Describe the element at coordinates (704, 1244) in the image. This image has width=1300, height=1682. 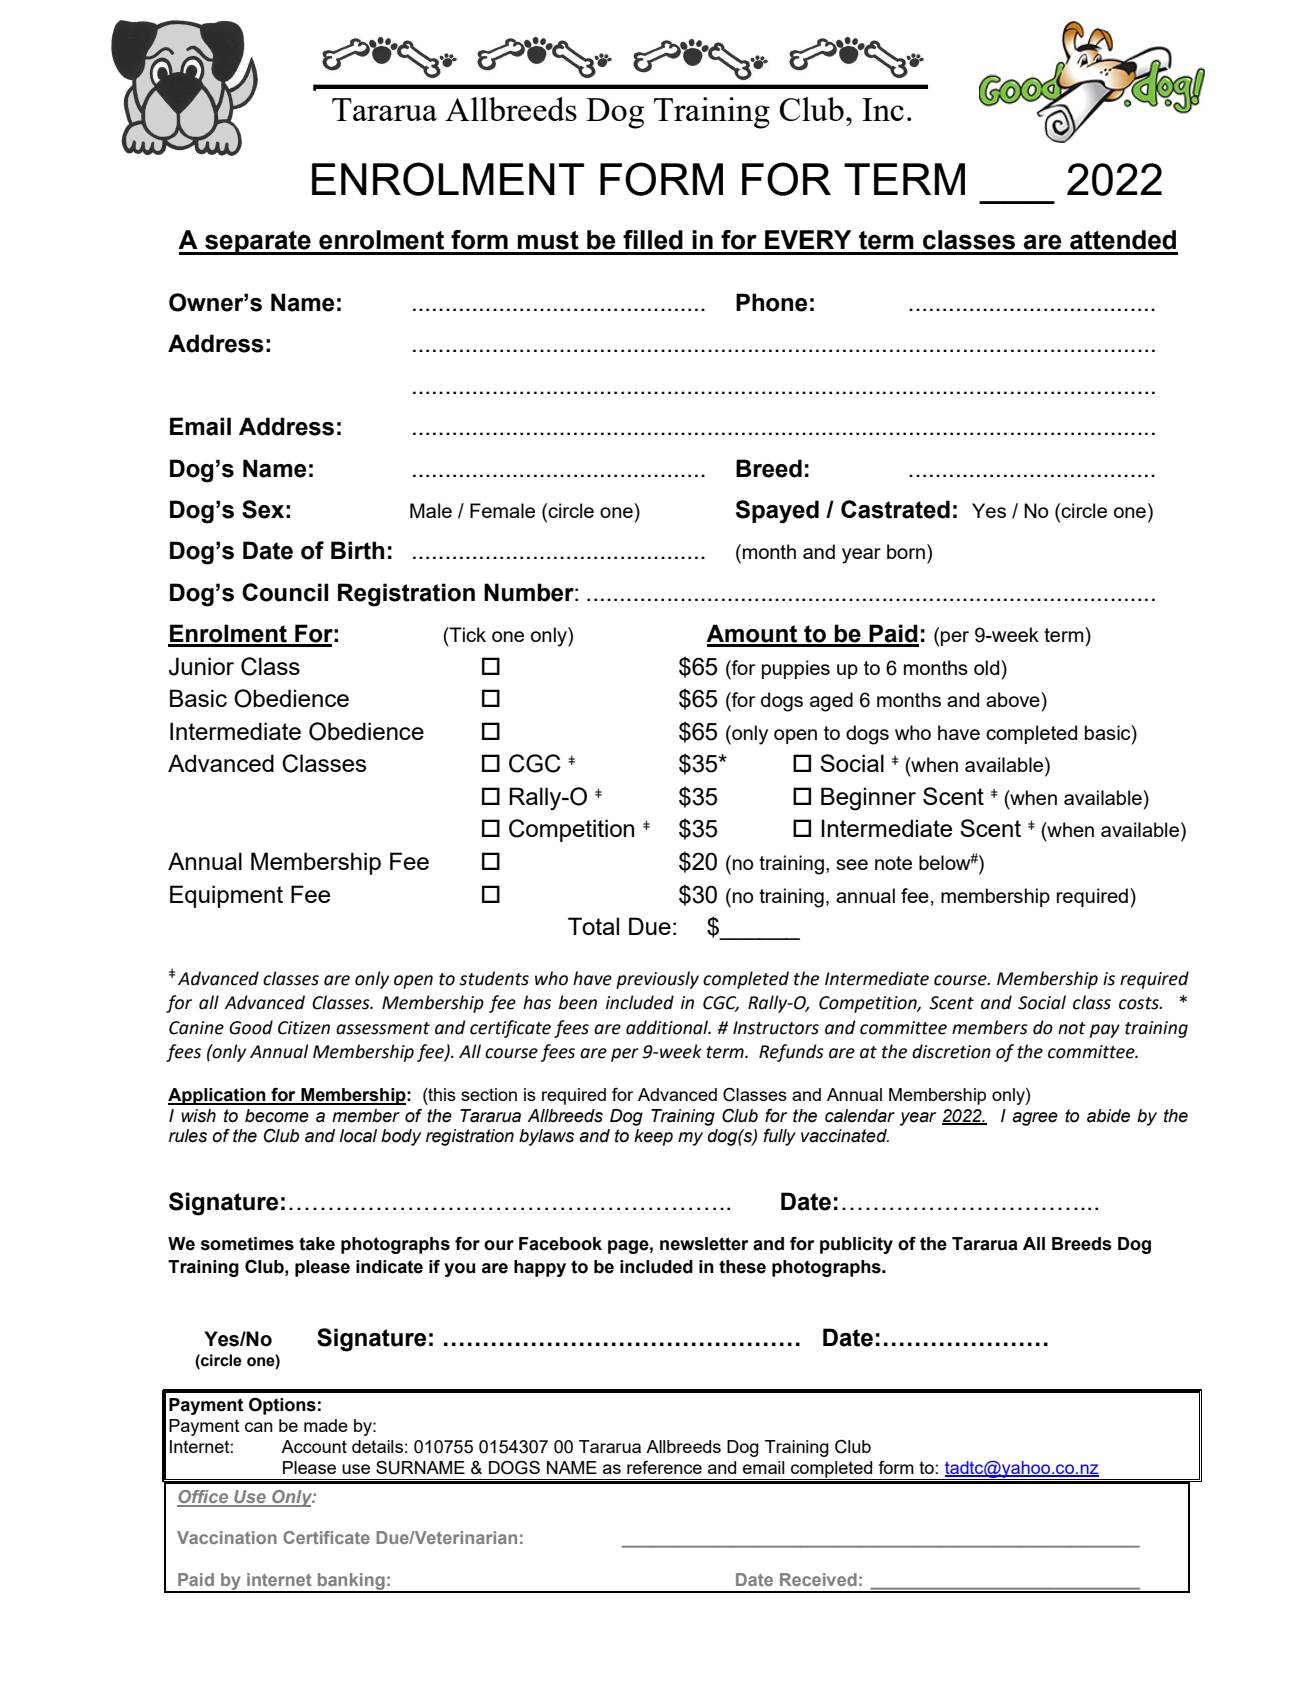
I see `newsletter` at that location.
